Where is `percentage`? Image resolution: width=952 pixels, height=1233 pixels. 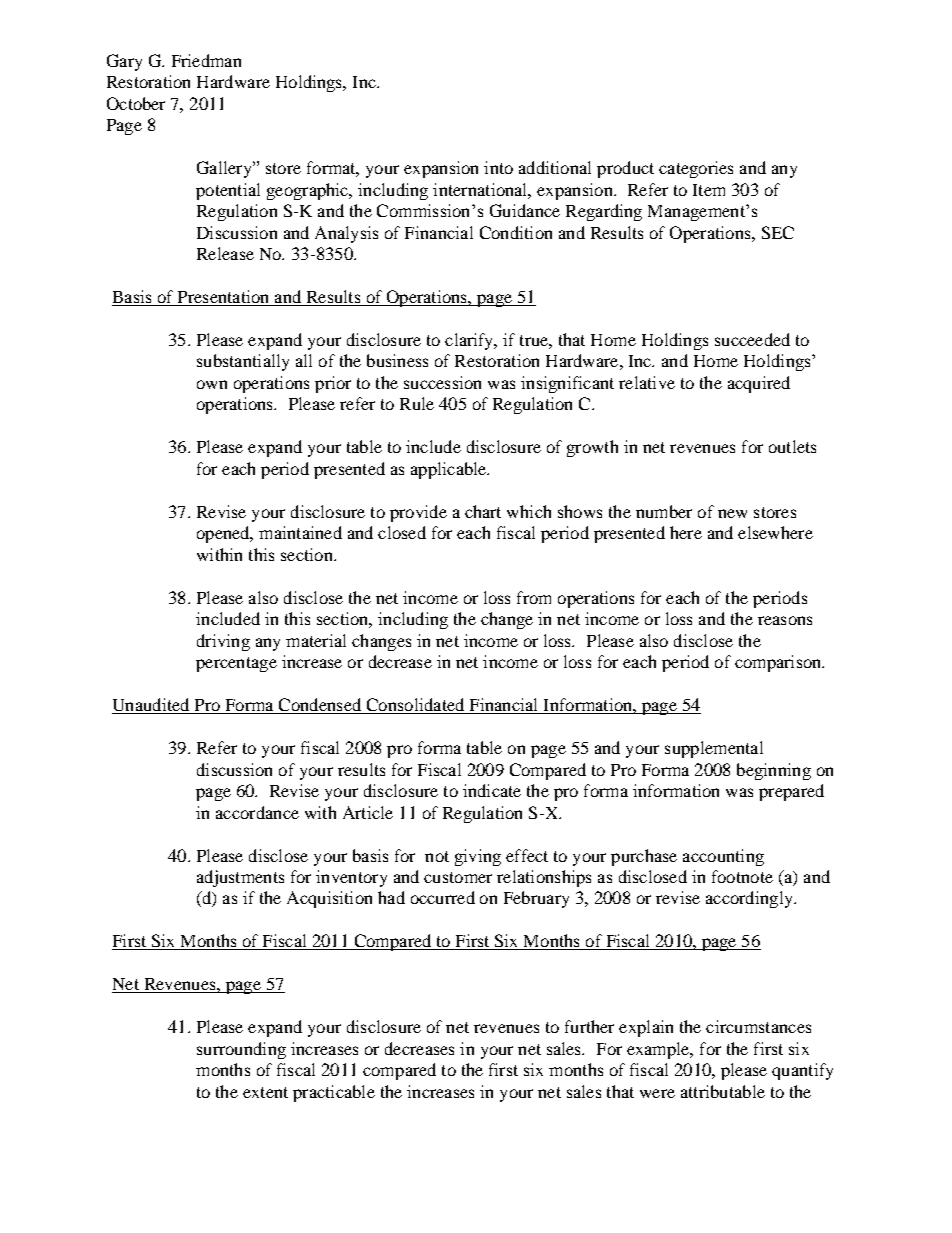
percentage is located at coordinates (236, 664).
